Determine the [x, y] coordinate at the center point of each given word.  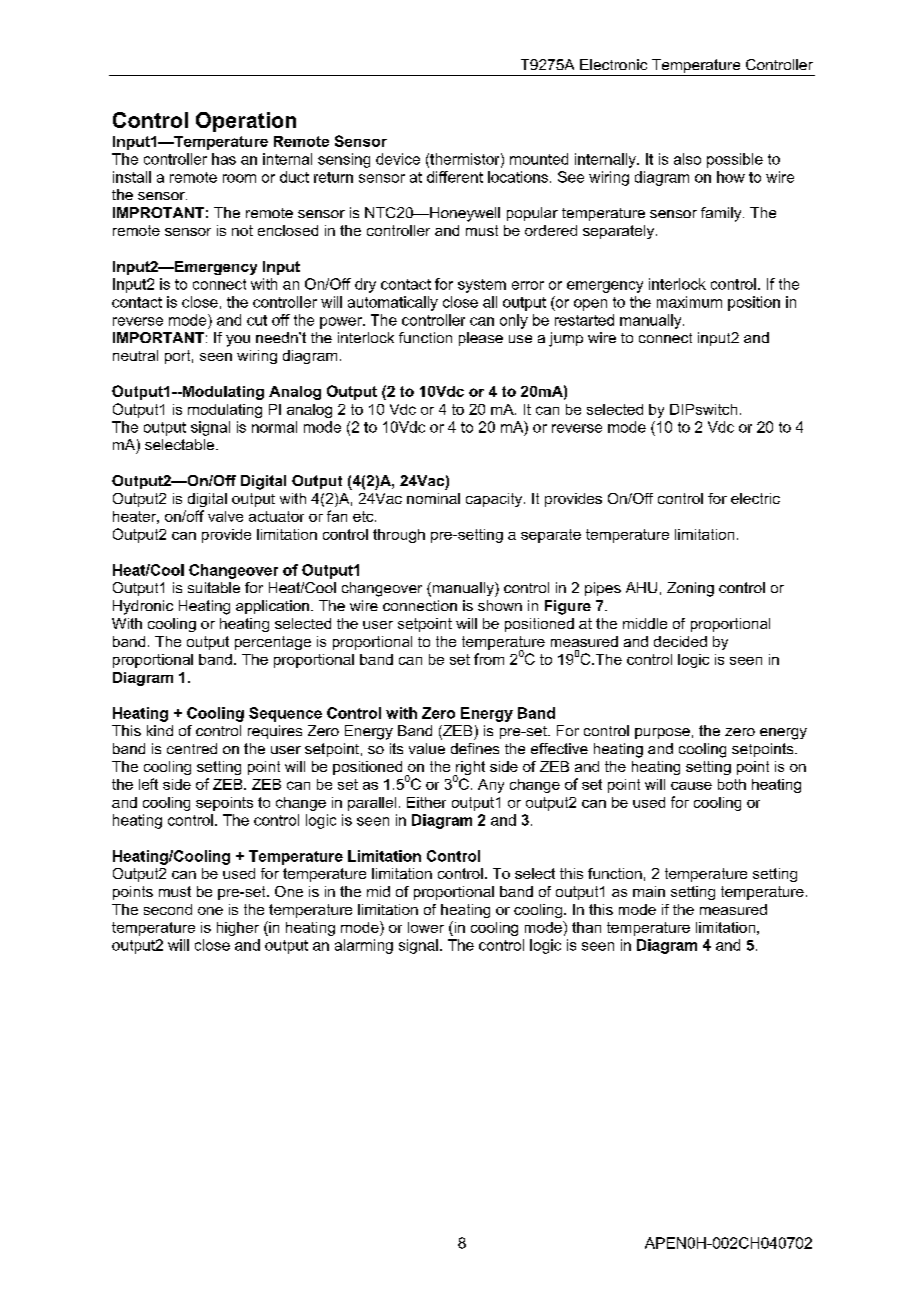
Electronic [613, 64]
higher [238, 929]
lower [426, 927]
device [398, 159]
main [649, 891]
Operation [246, 122]
